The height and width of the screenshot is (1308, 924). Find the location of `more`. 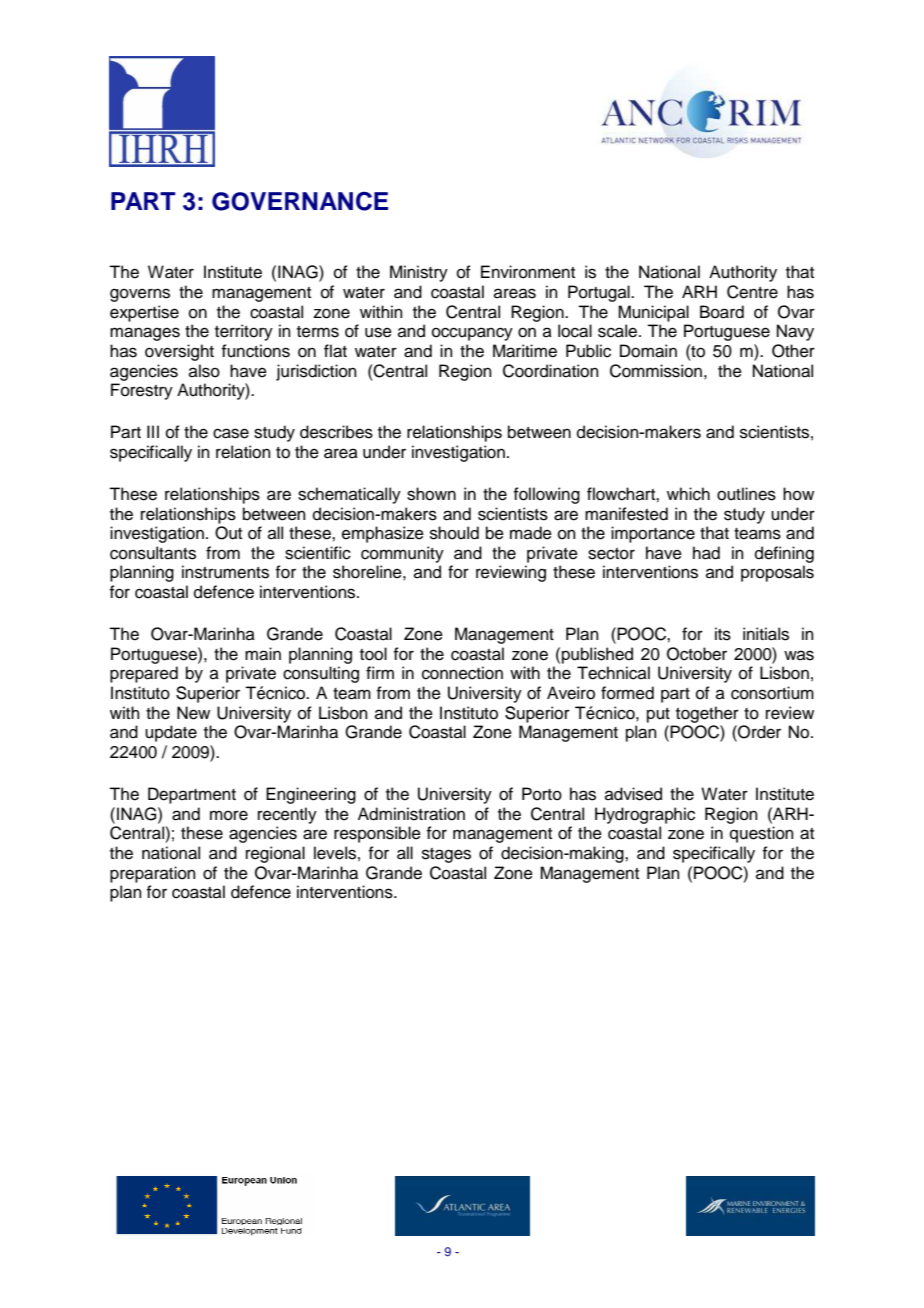

more is located at coordinates (229, 815).
